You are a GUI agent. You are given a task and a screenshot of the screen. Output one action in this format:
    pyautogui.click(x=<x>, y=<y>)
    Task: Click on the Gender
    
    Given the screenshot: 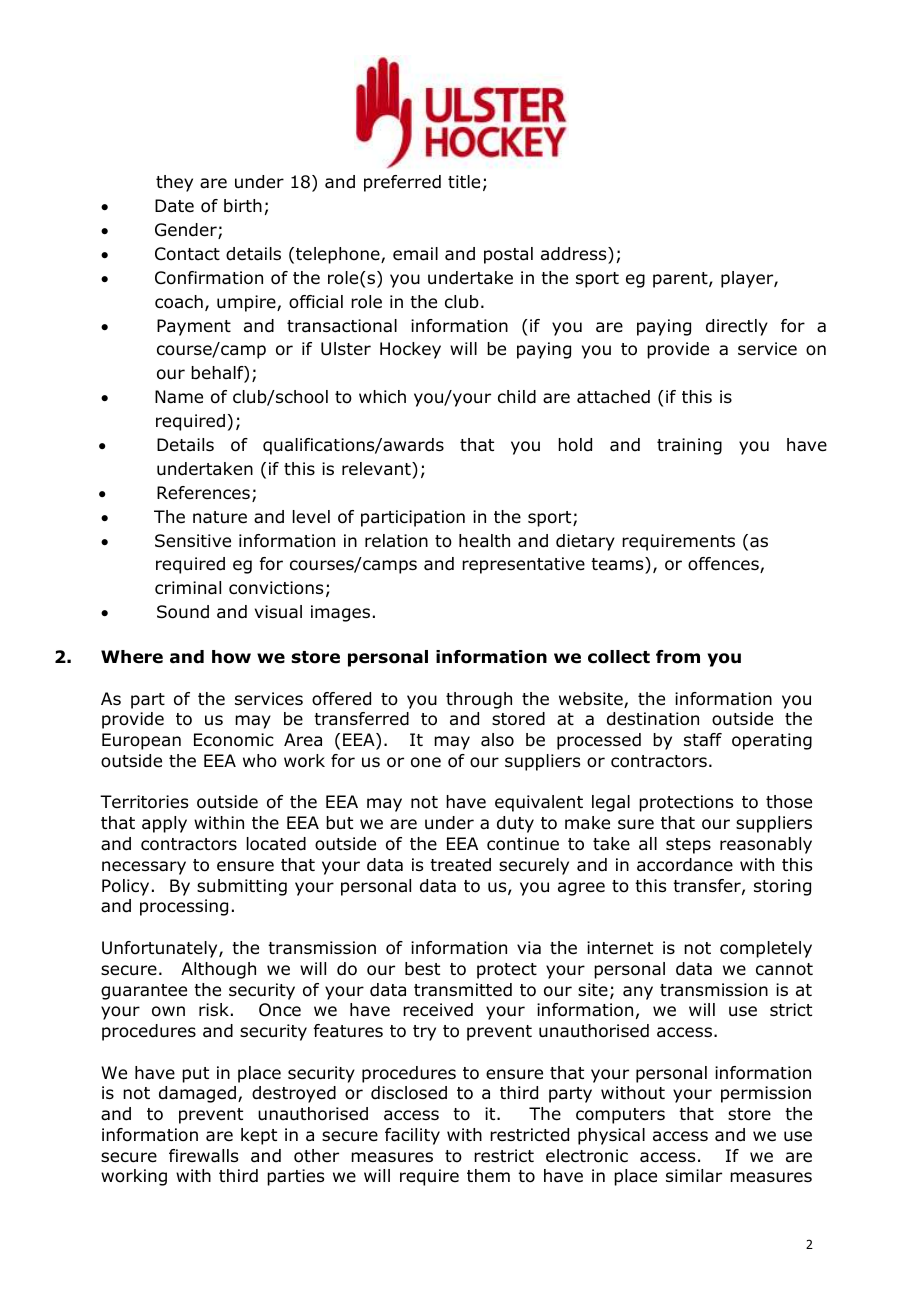 What is the action you would take?
    pyautogui.click(x=187, y=231)
